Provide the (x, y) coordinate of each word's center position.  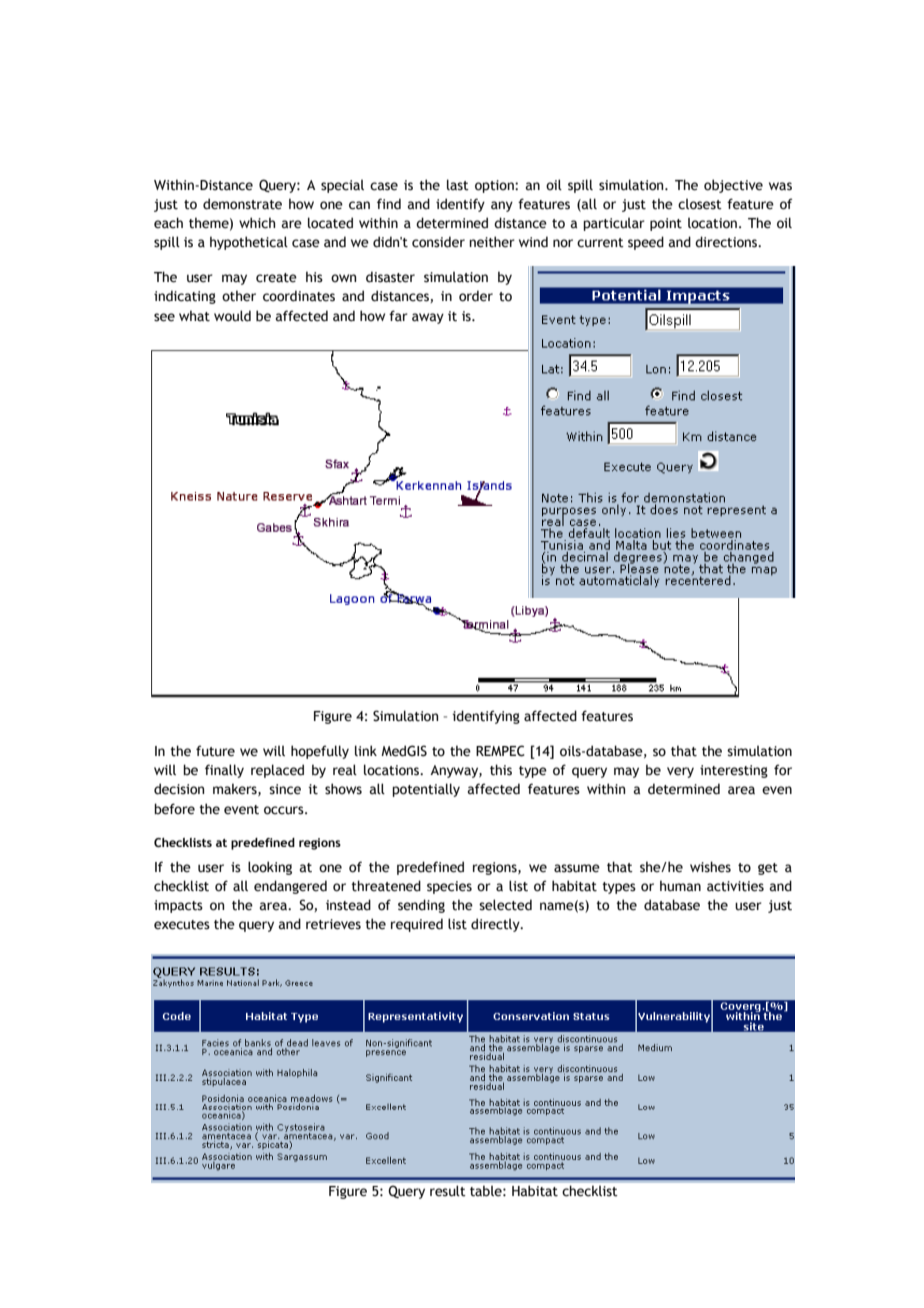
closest (700, 204)
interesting (734, 771)
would (232, 316)
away (428, 318)
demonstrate (242, 204)
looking (270, 868)
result (448, 1191)
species (449, 887)
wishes (710, 867)
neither (492, 242)
